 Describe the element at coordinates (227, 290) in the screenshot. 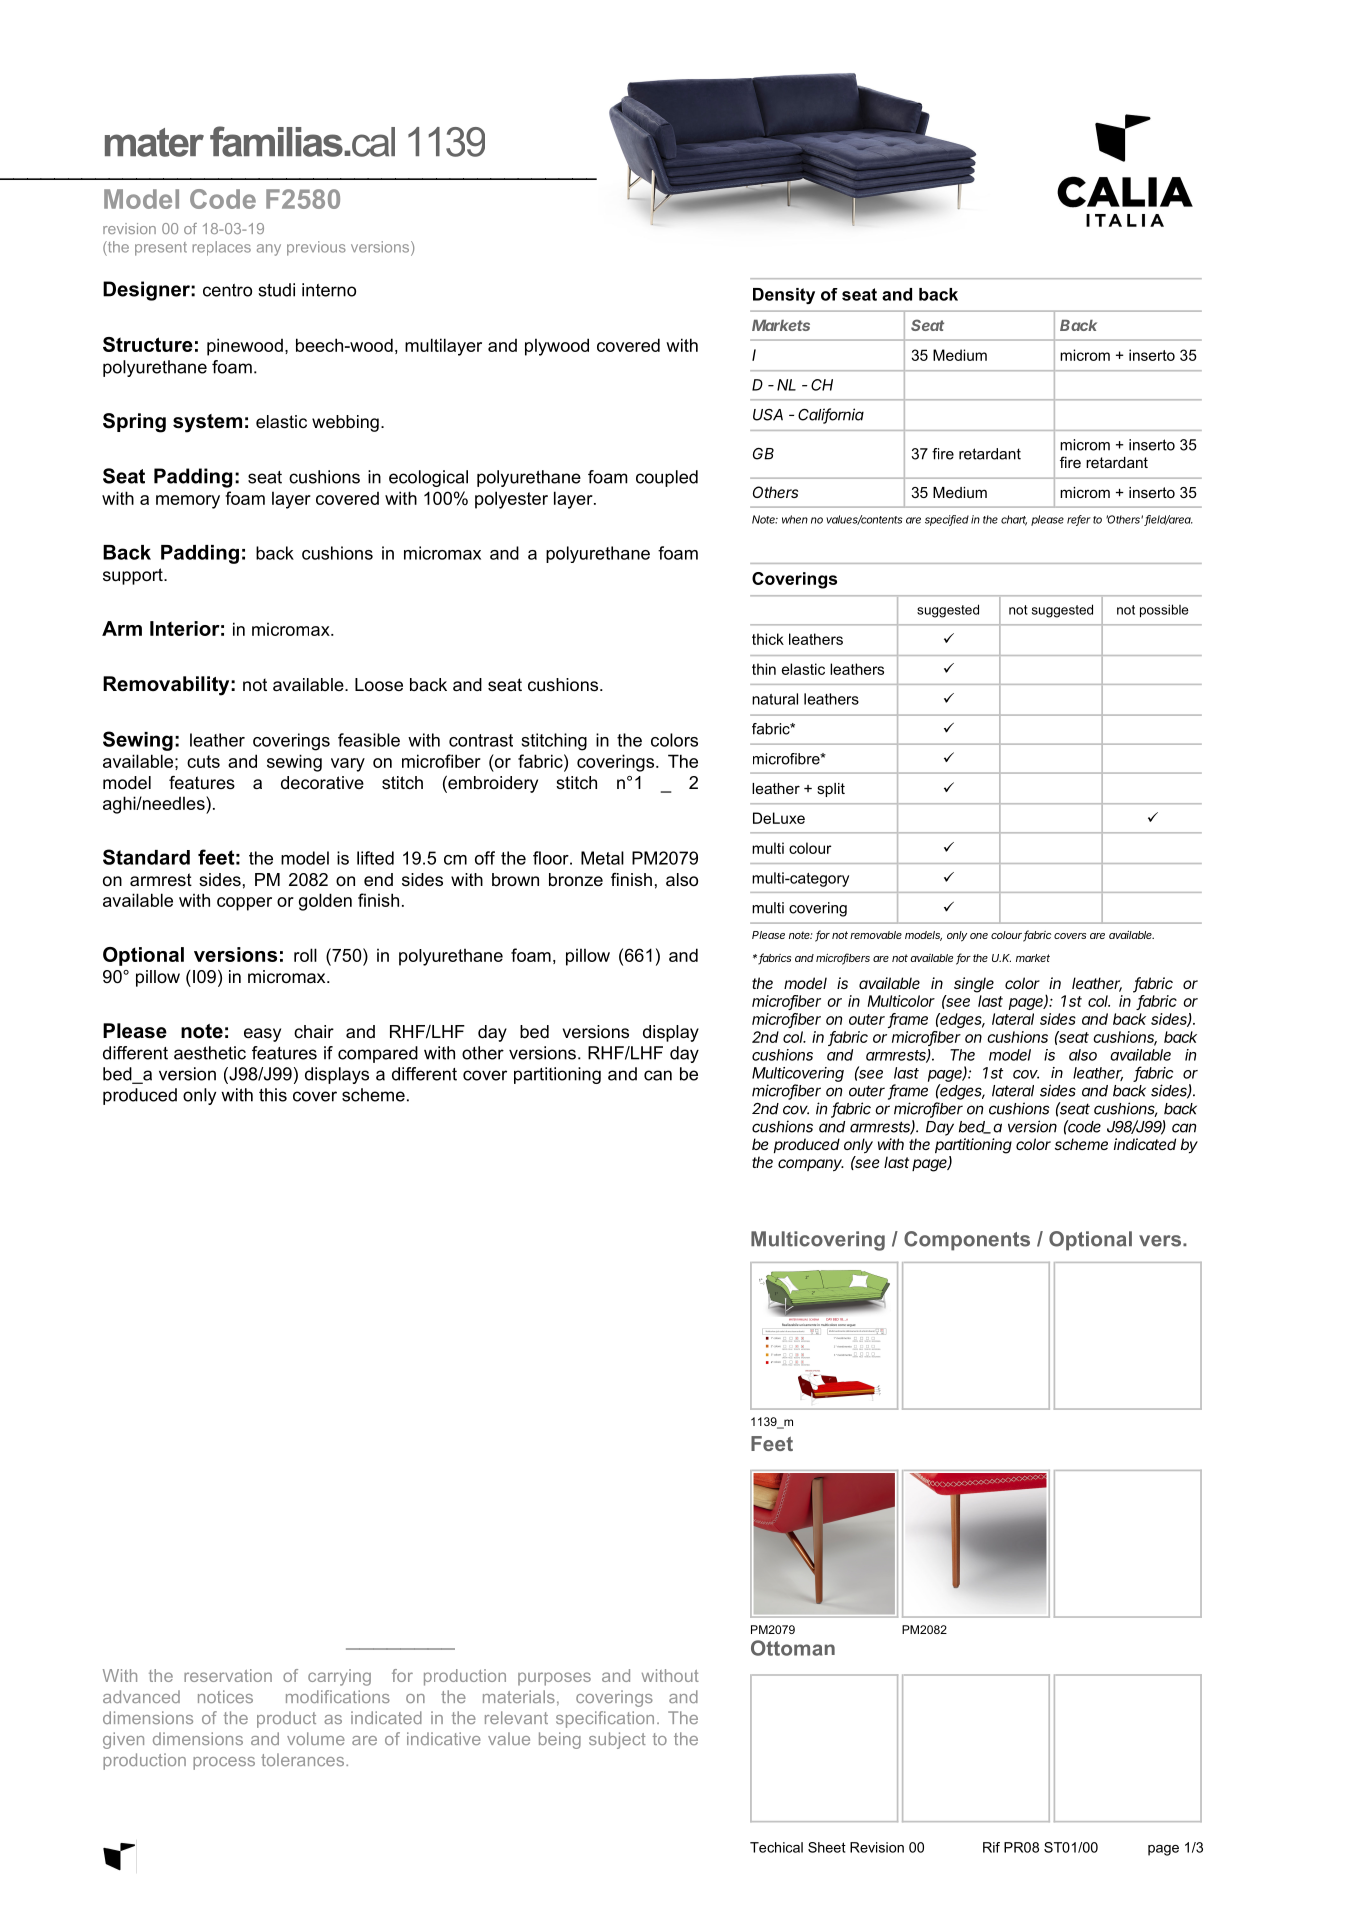

I see `centro` at that location.
